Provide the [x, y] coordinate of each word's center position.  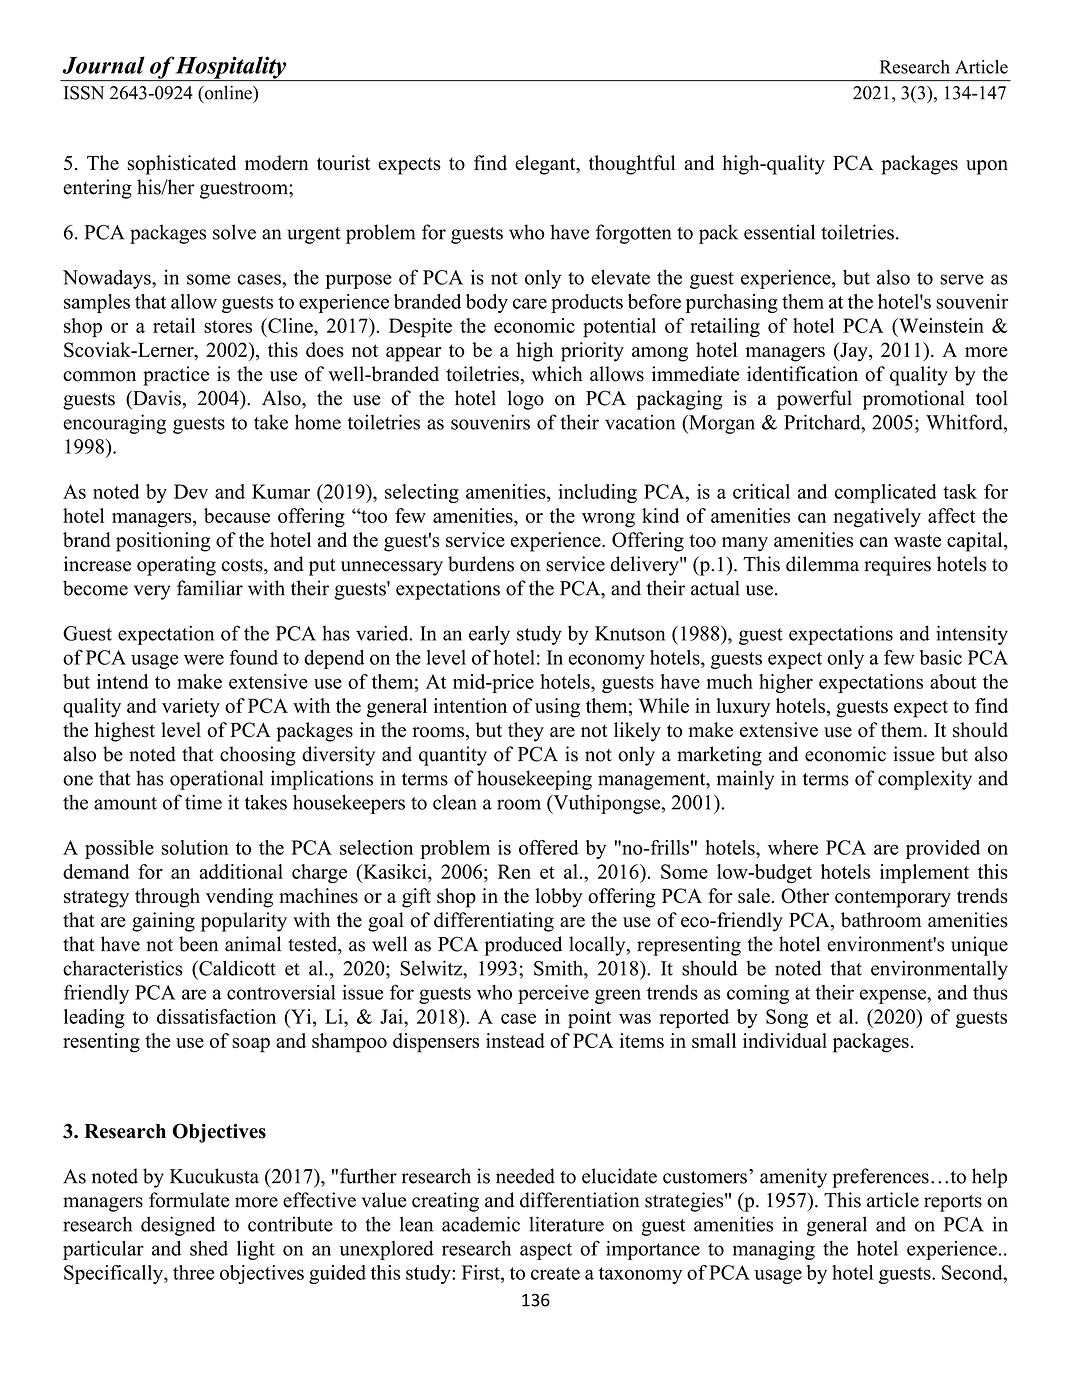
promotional [914, 400]
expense [894, 996]
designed [178, 1226]
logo [525, 400]
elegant [546, 165]
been [198, 944]
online [228, 92]
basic [941, 657]
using [557, 708]
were [204, 659]
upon [987, 167]
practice [176, 376]
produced [523, 946]
